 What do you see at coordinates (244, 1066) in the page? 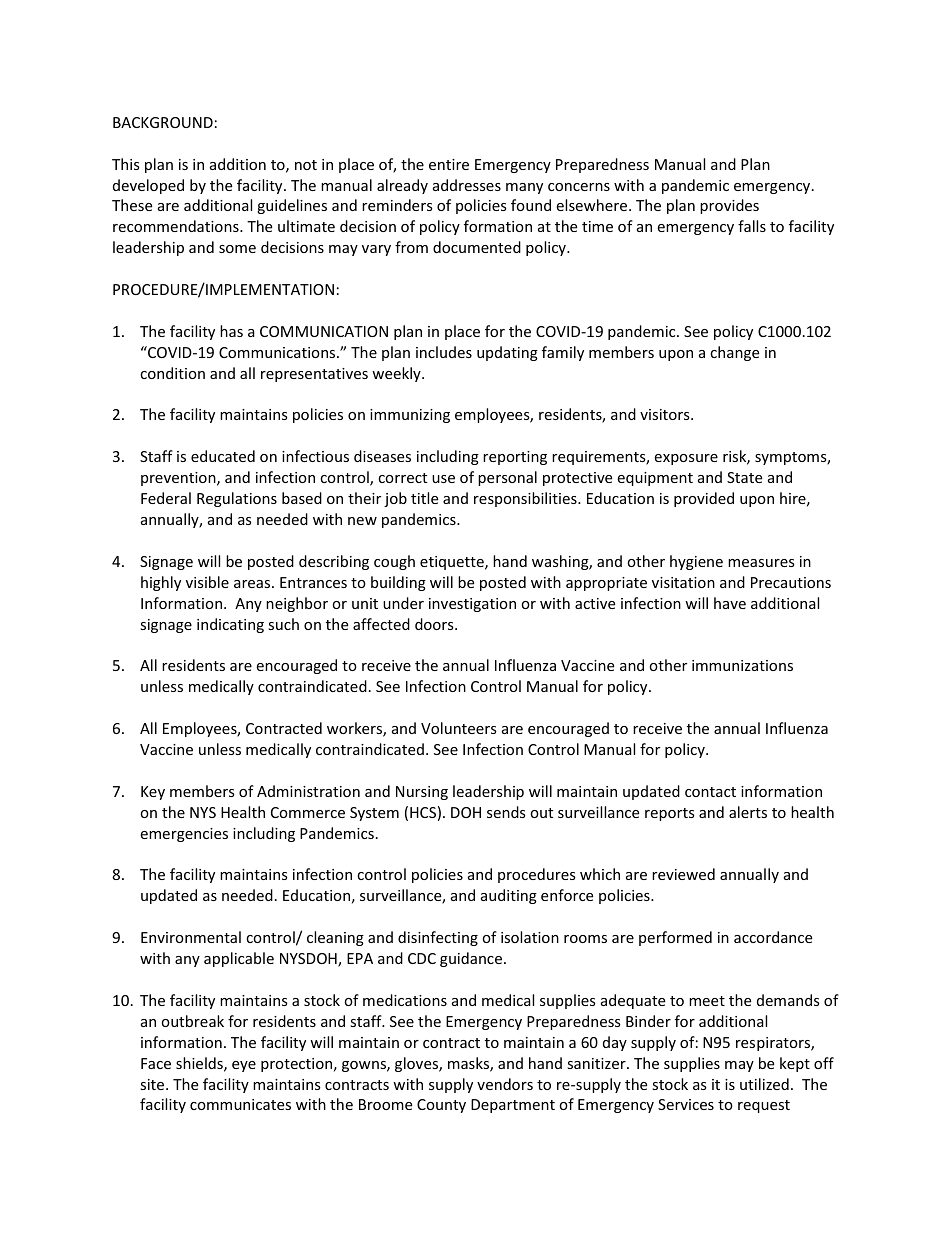
I see `eye` at bounding box center [244, 1066].
